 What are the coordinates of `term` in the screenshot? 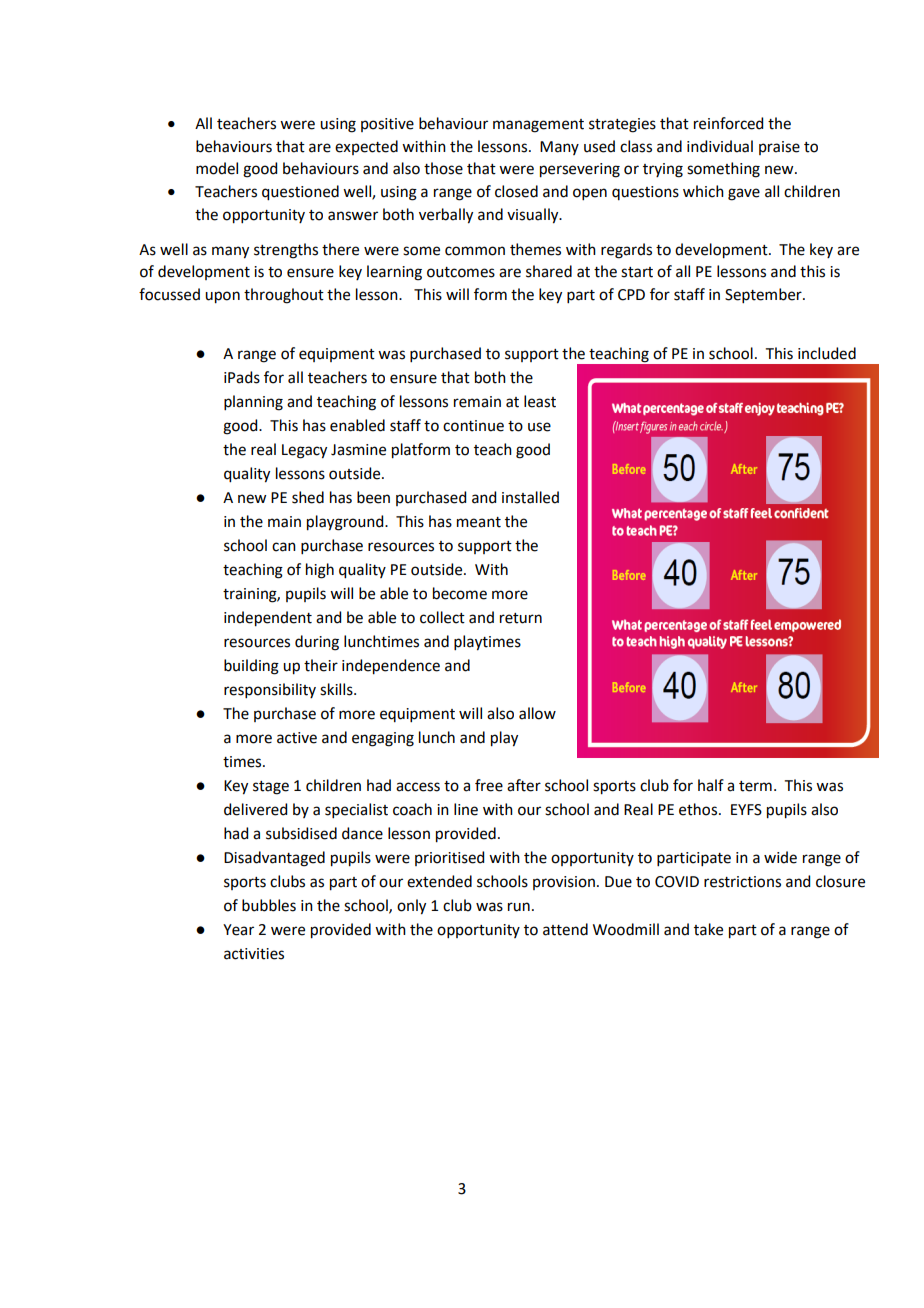 It's located at (755, 786).
